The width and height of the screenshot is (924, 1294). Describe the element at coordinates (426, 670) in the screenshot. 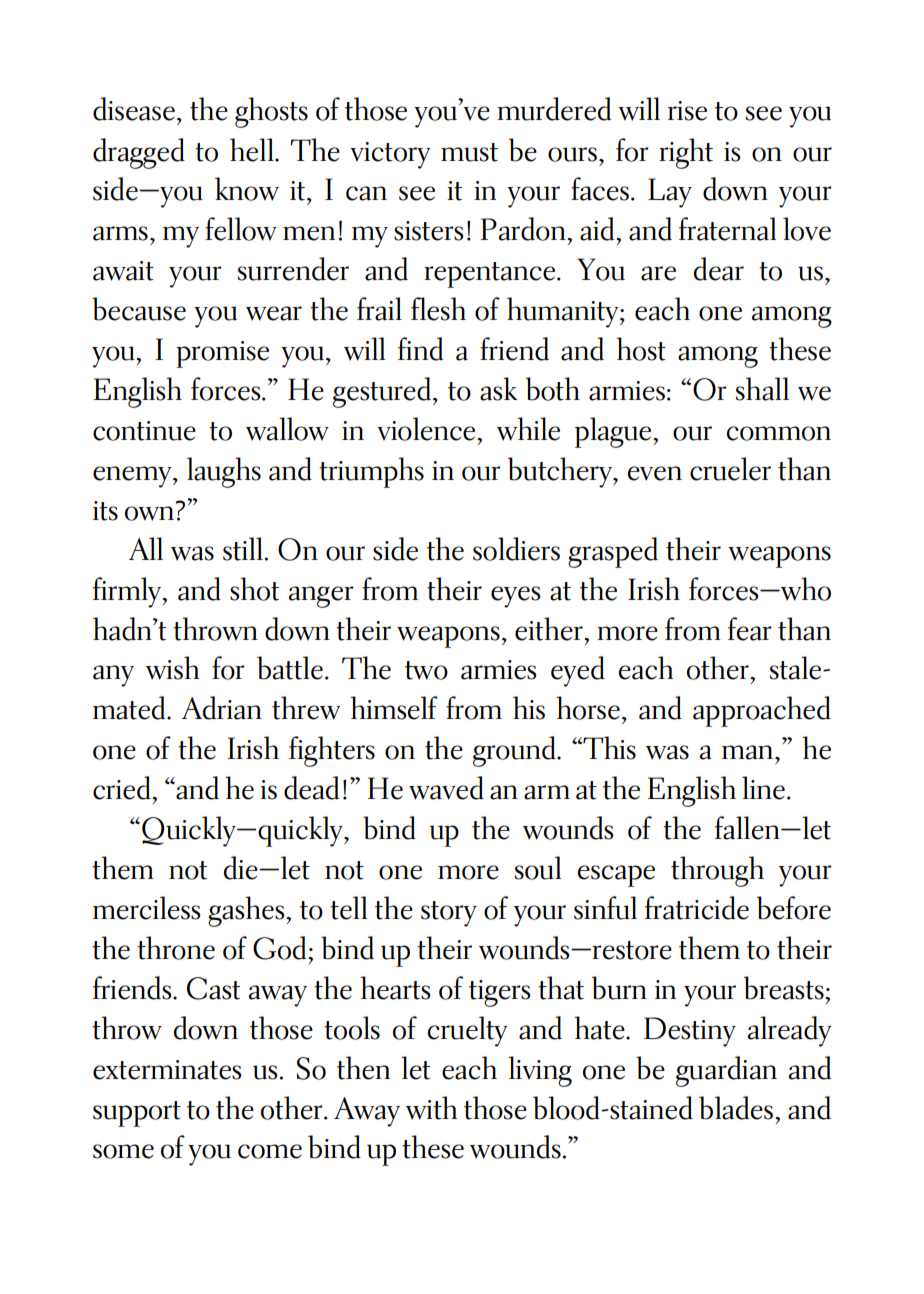

I see `two` at that location.
